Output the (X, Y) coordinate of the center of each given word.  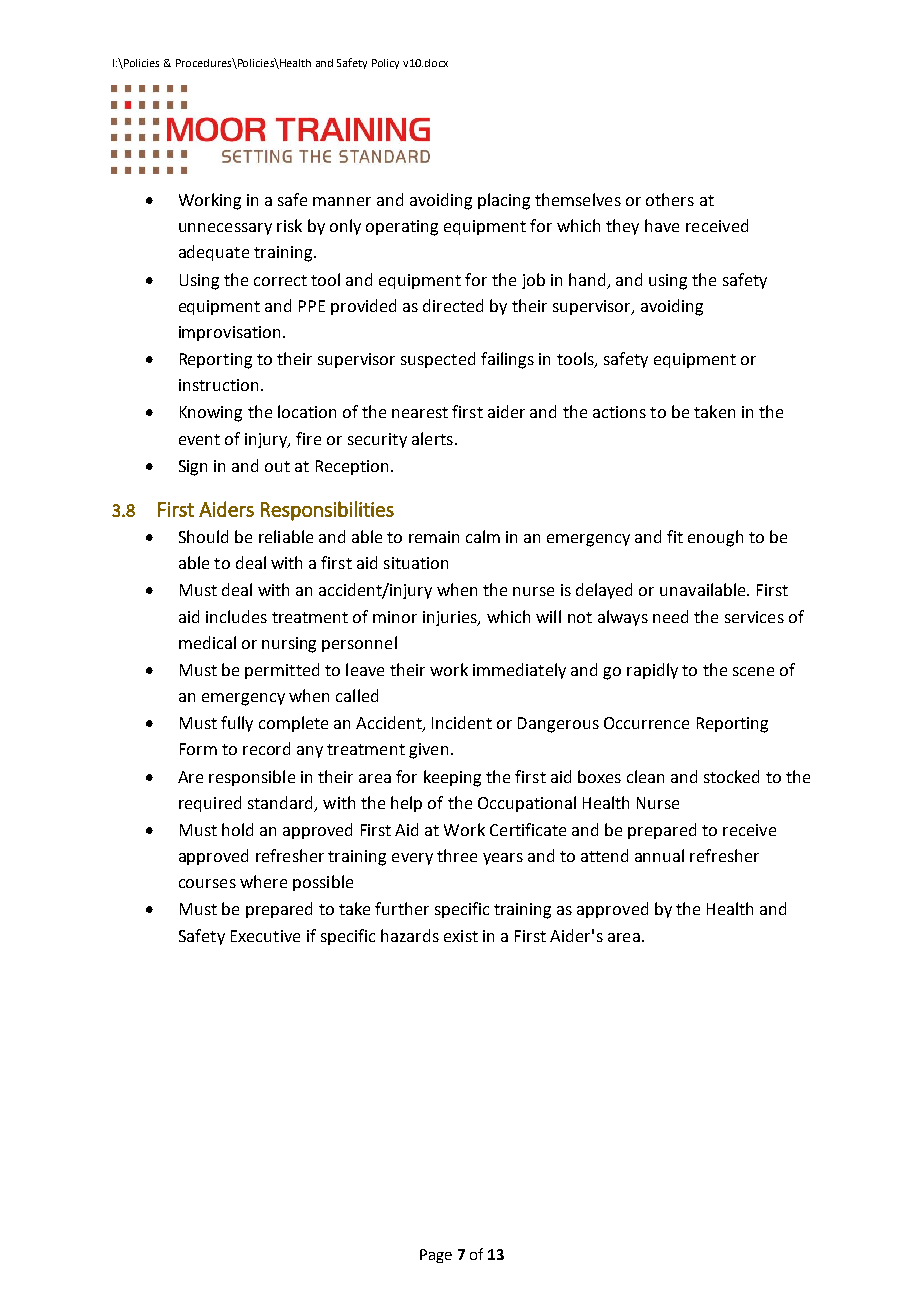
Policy (385, 64)
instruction (218, 385)
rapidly (652, 671)
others (670, 199)
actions (619, 412)
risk (289, 225)
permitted (282, 671)
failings (507, 360)
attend (604, 855)
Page (436, 1256)
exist (461, 936)
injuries (451, 618)
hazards (410, 935)
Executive (265, 936)
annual (659, 855)
